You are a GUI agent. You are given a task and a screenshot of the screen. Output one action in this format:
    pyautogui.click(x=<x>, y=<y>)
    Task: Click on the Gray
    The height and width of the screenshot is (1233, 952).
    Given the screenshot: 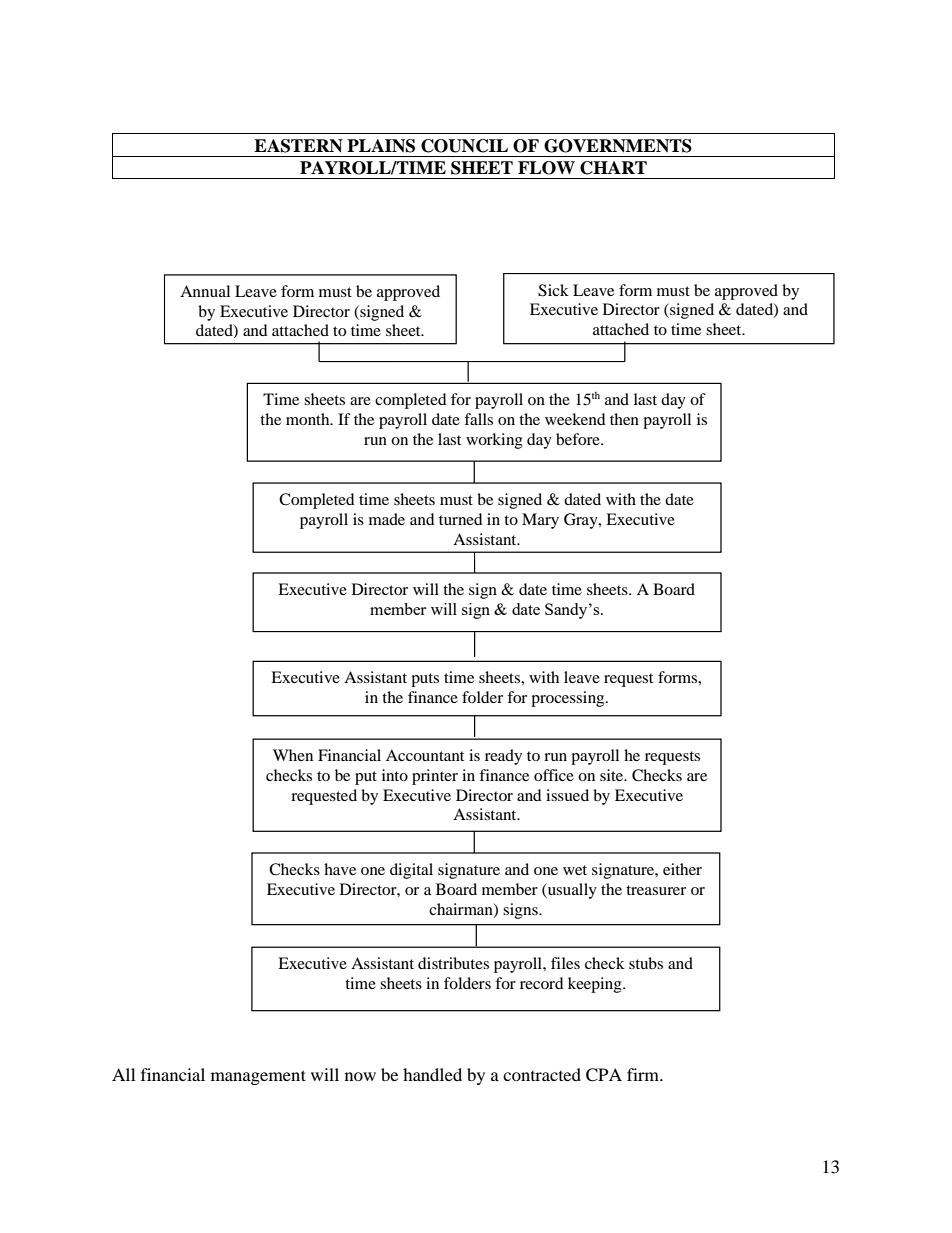 What is the action you would take?
    pyautogui.click(x=582, y=521)
